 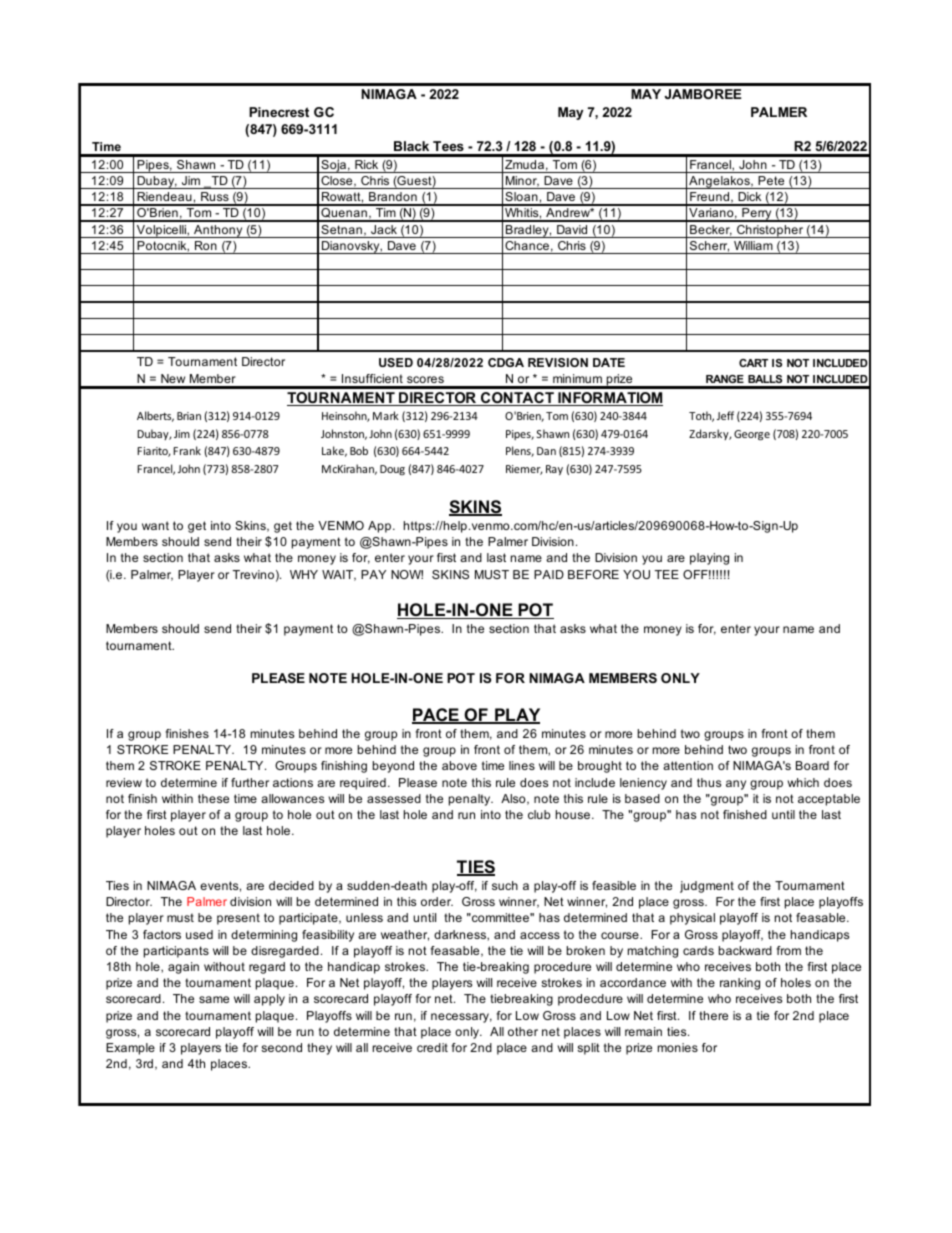 What do you see at coordinates (757, 215) in the document?
I see `Perry` at bounding box center [757, 215].
